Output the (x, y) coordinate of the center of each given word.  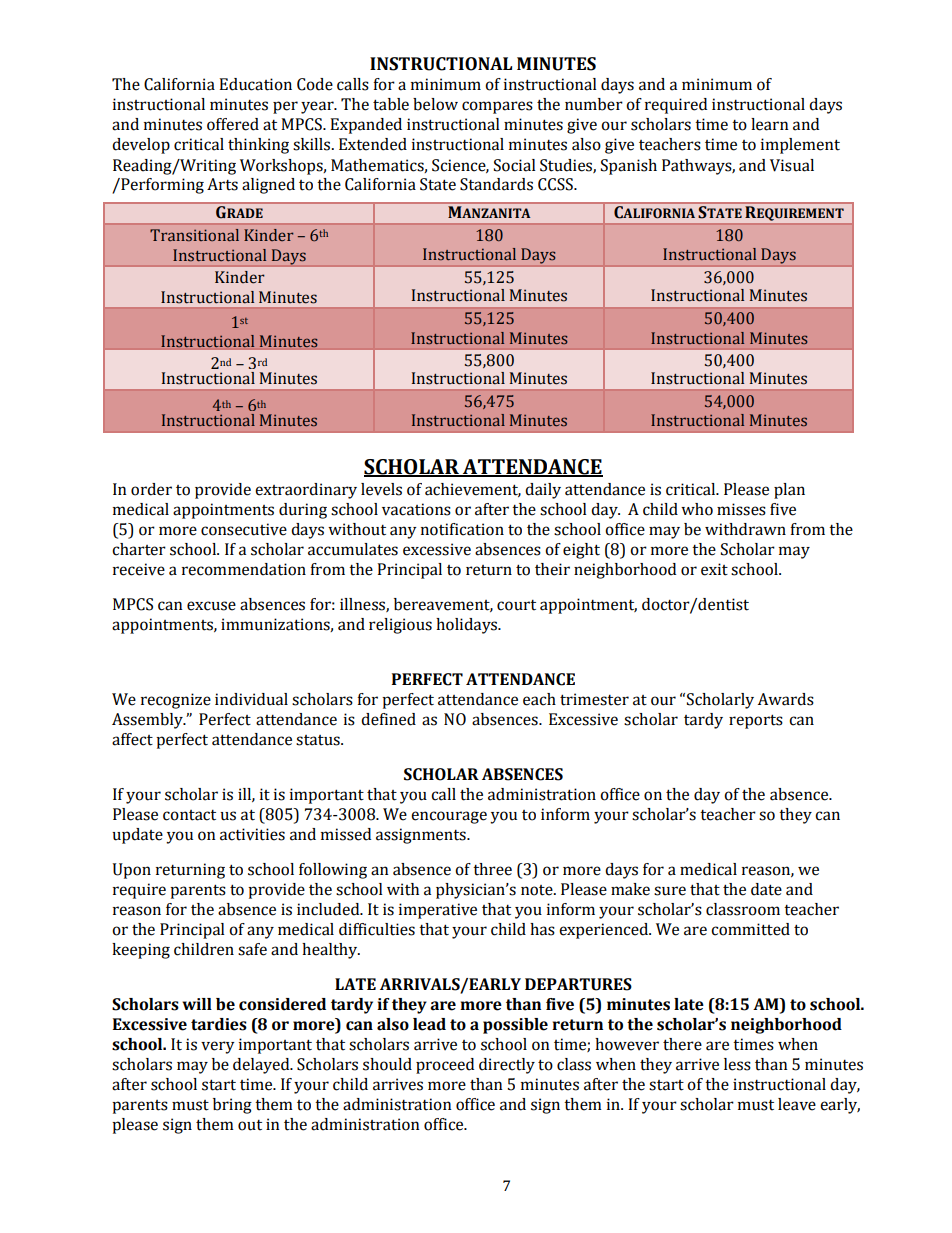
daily (543, 491)
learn (770, 124)
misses (741, 509)
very (218, 1047)
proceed (445, 1066)
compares (497, 107)
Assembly (148, 721)
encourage (449, 817)
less (737, 1064)
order (151, 489)
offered (233, 124)
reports (756, 721)
